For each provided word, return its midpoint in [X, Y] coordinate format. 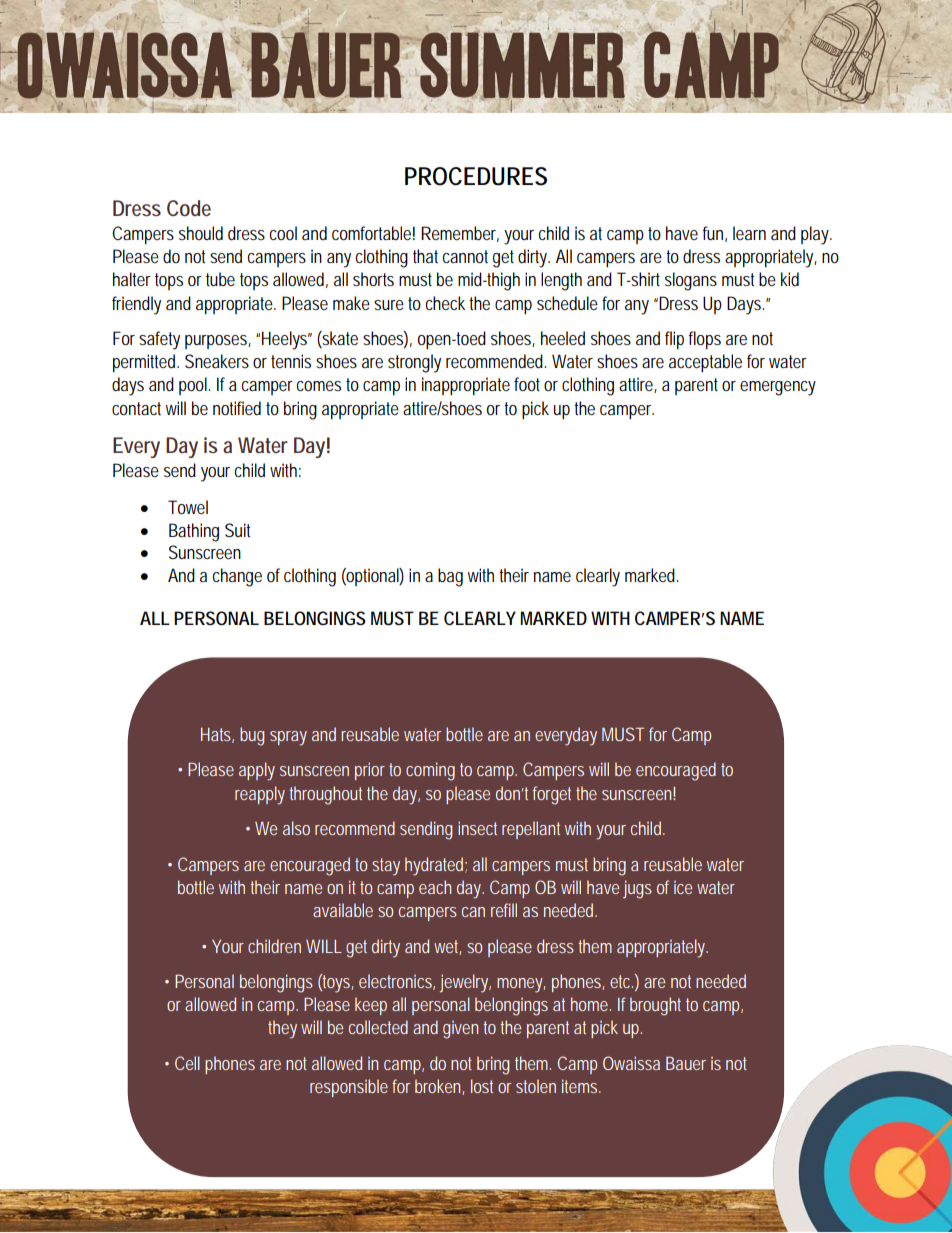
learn [749, 233]
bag [450, 577]
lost [482, 1086]
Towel [188, 507]
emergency [778, 388]
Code [189, 208]
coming [430, 771]
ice [683, 887]
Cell [187, 1063]
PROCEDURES [476, 176]
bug [252, 736]
